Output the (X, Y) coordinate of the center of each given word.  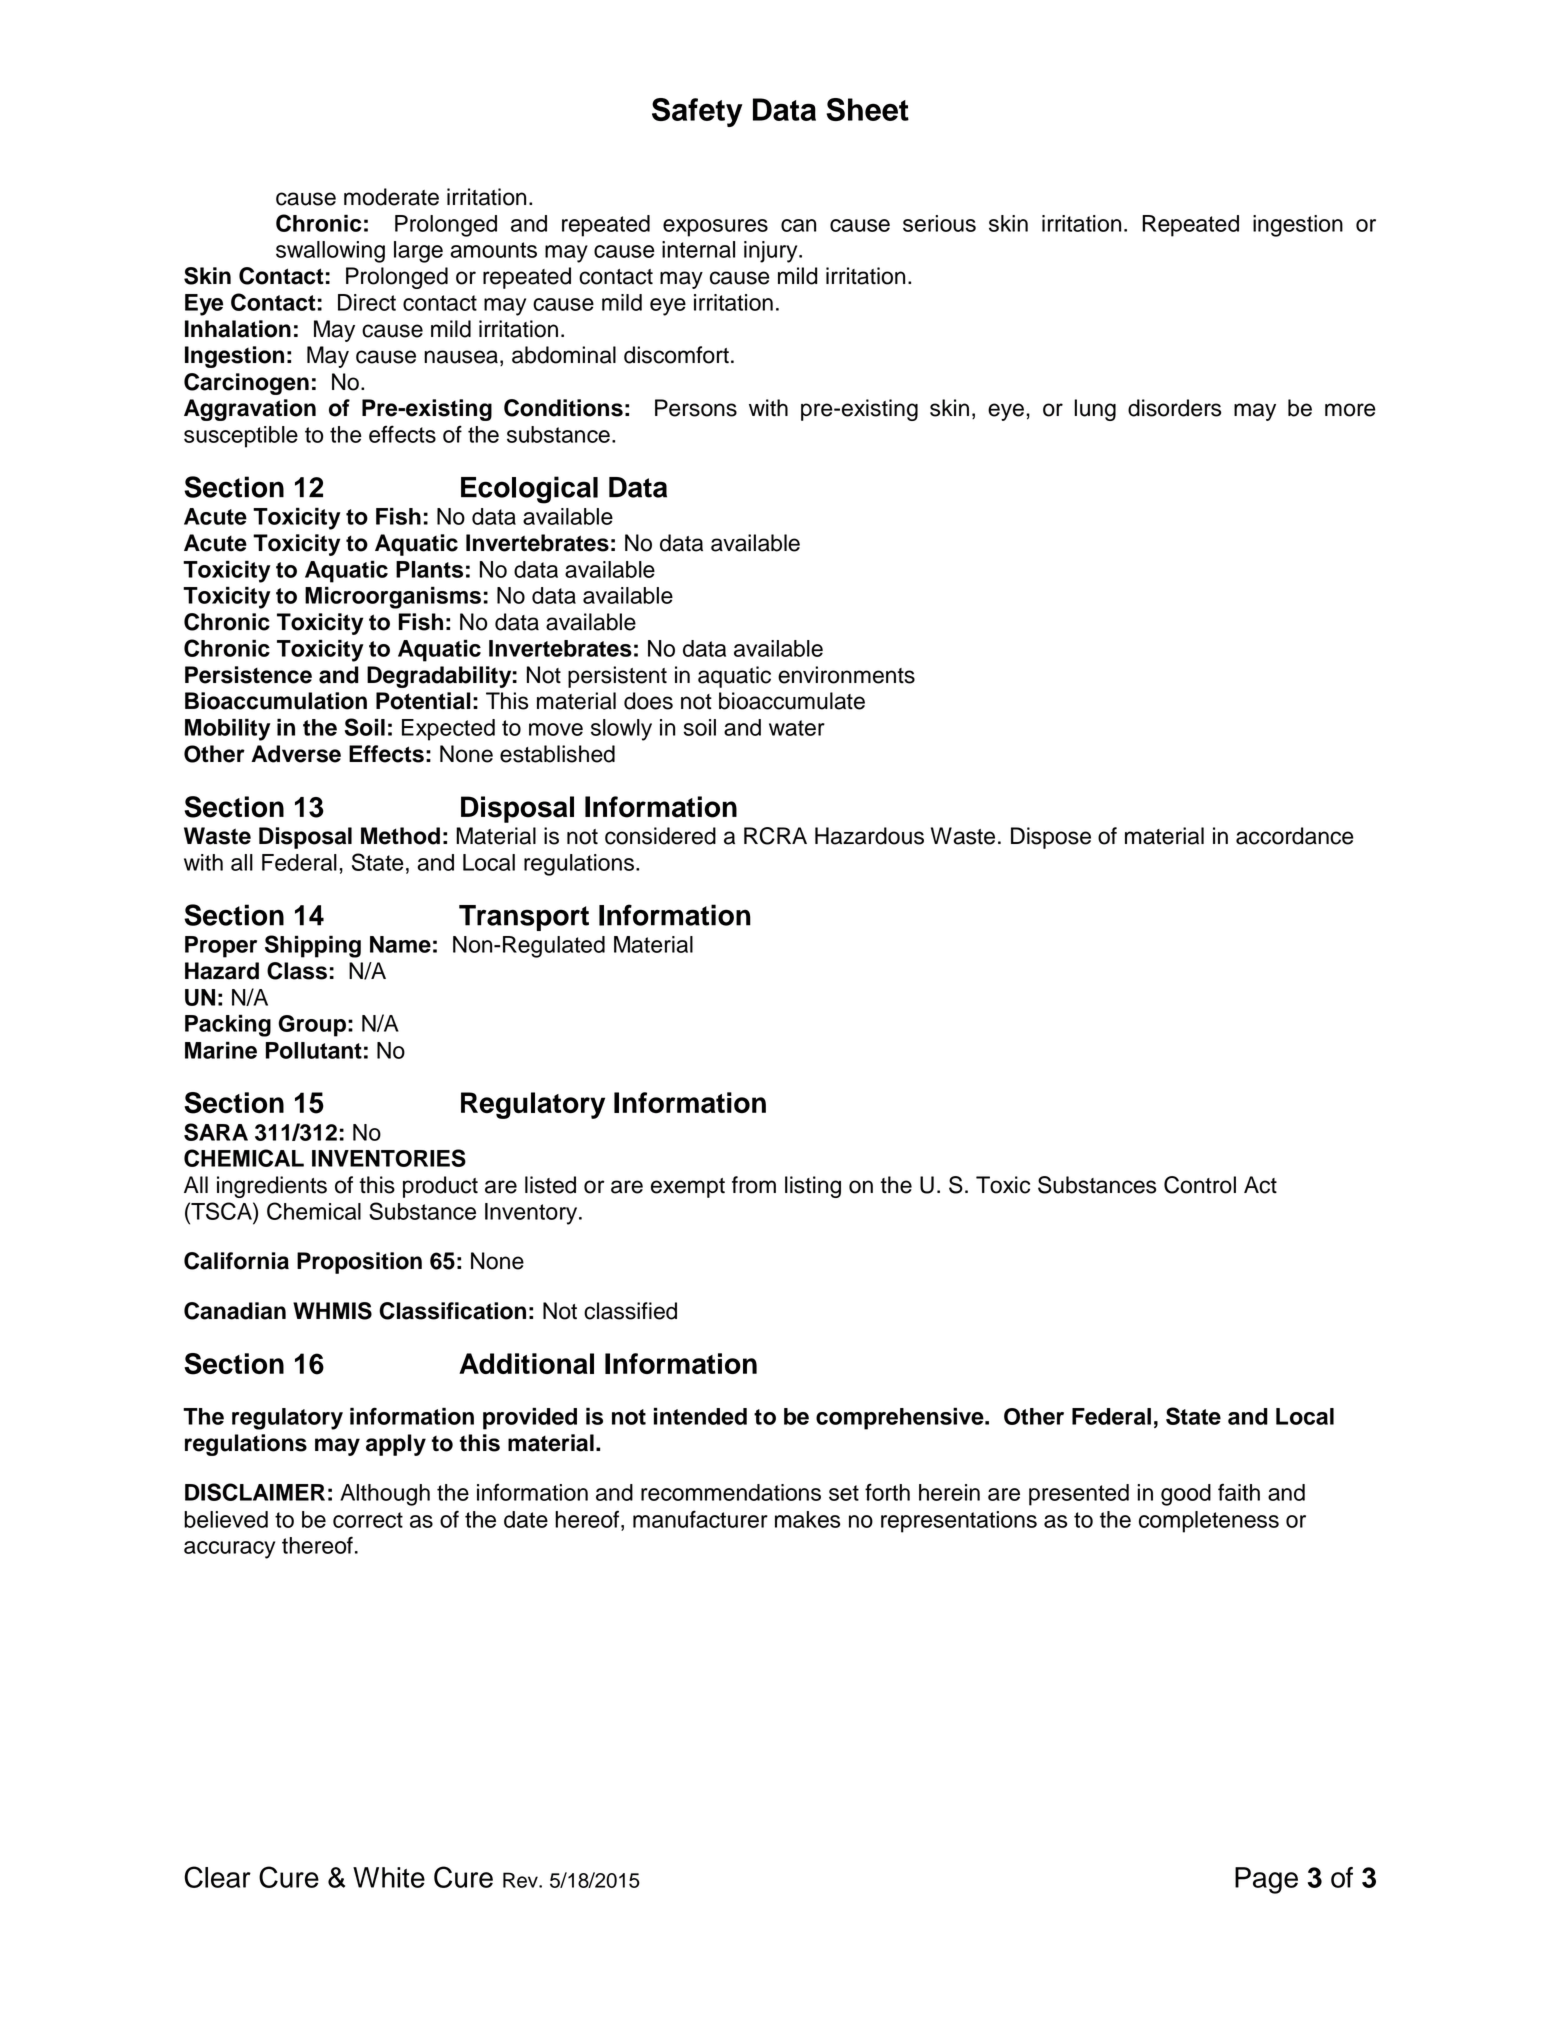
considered (660, 836)
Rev (521, 1880)
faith (1239, 1492)
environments (846, 675)
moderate (391, 197)
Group (312, 1026)
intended (700, 1416)
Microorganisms (393, 598)
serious (939, 223)
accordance (1295, 836)
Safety (697, 112)
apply (396, 1445)
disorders (1174, 408)
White (389, 1877)
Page (1266, 1880)
